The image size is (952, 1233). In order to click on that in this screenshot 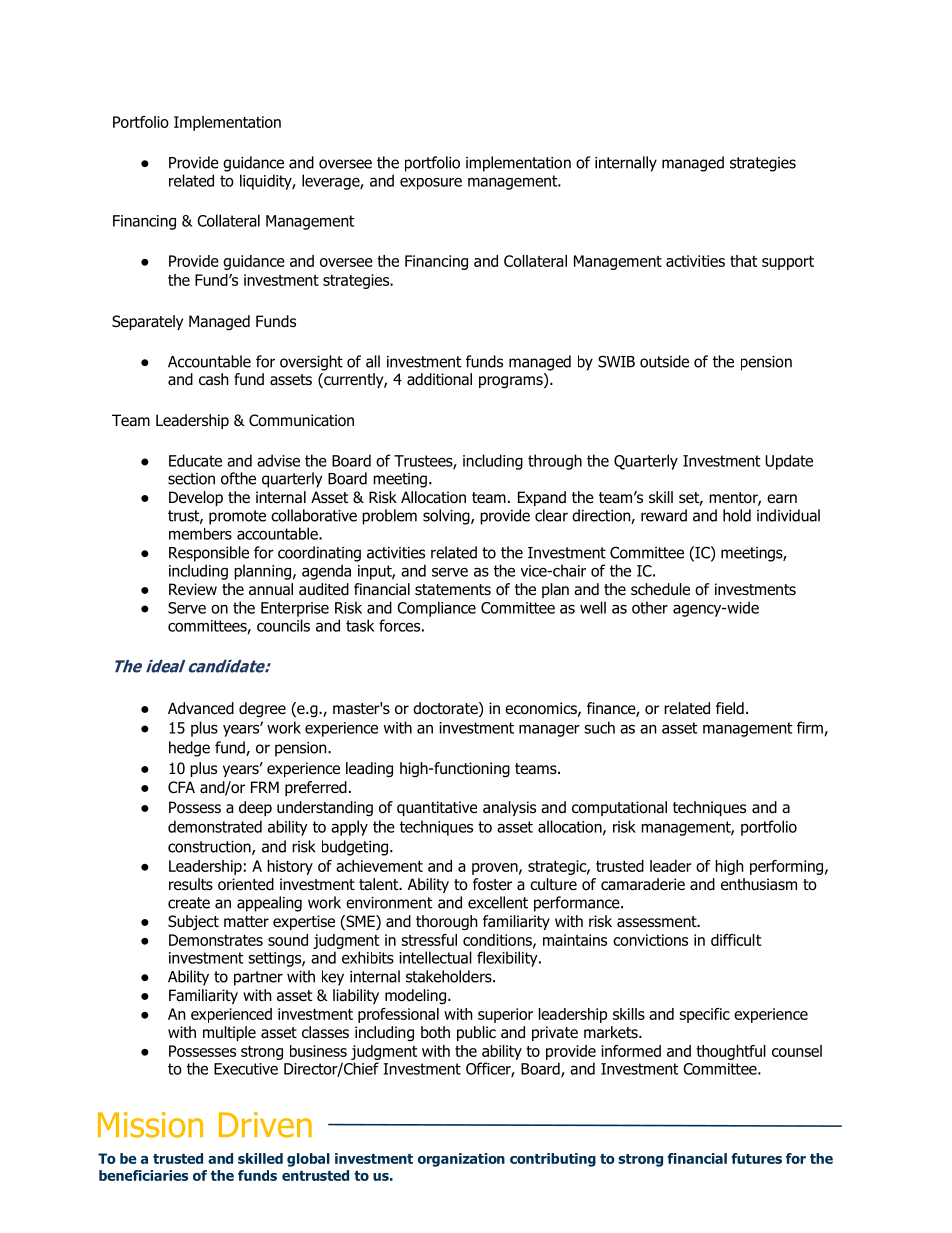, I will do `click(743, 261)`.
